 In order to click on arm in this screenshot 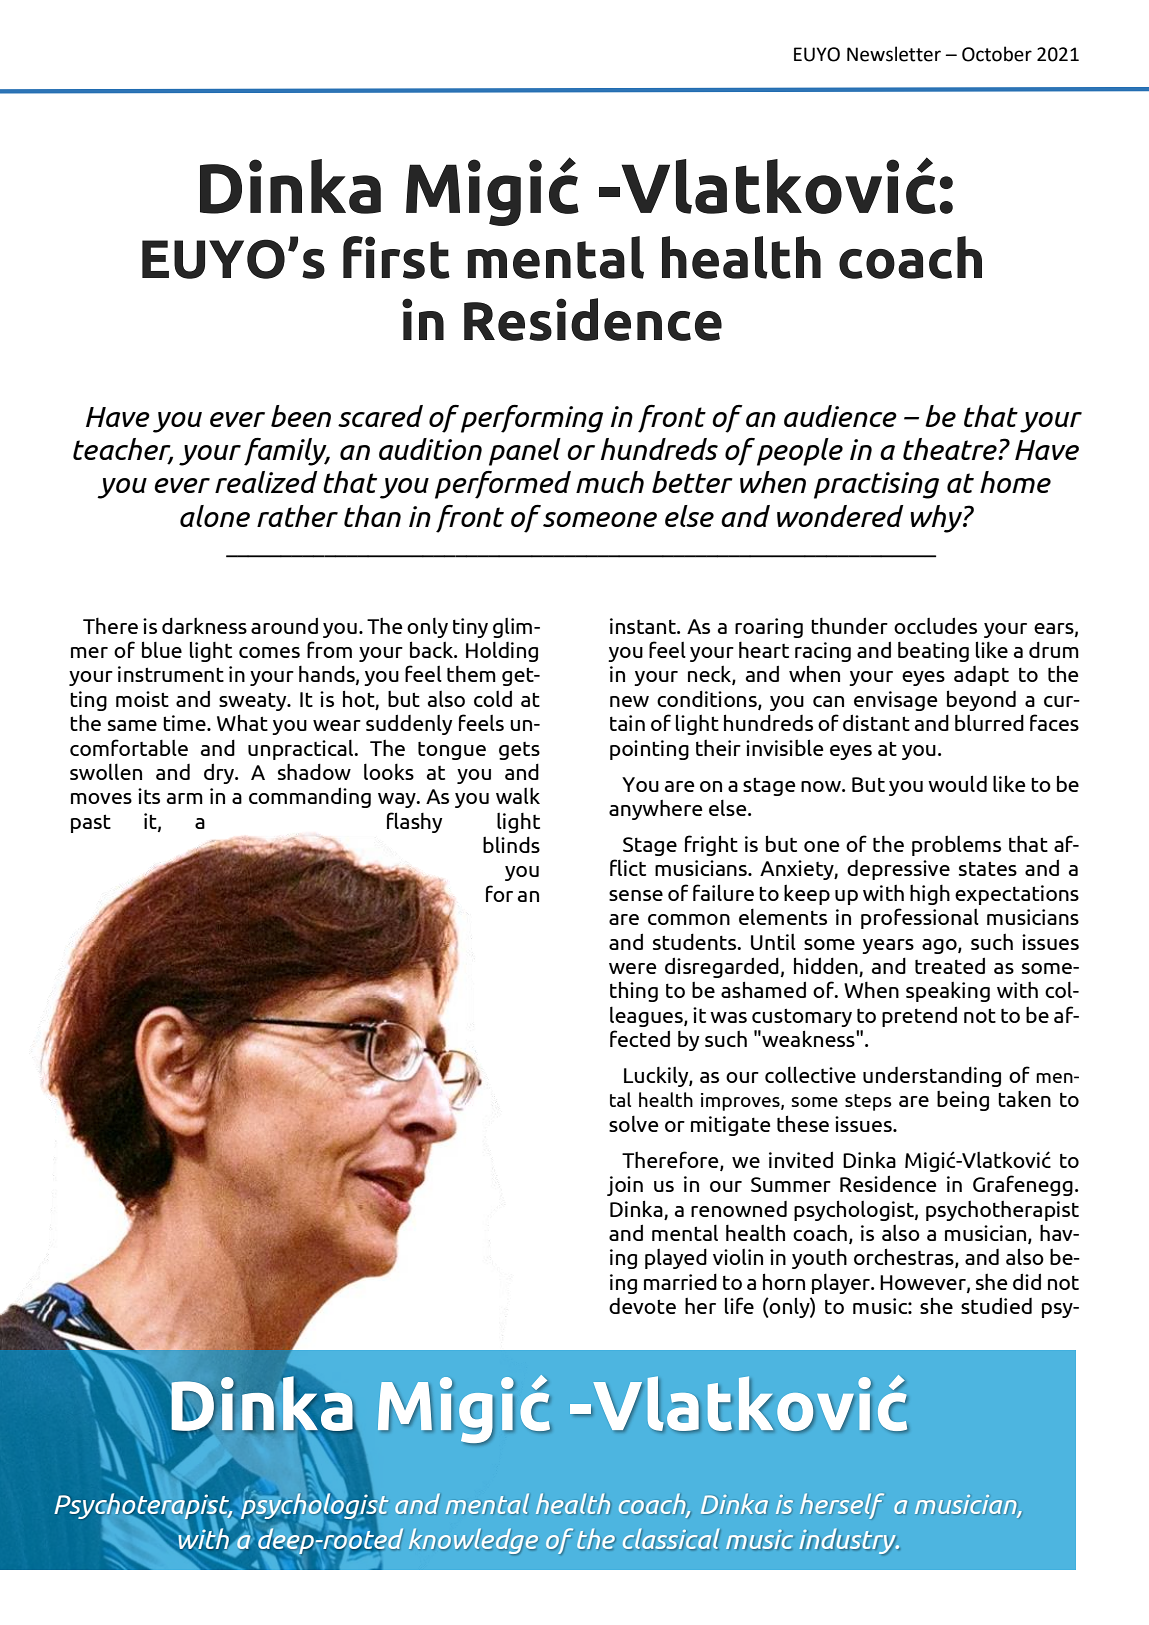, I will do `click(185, 798)`.
